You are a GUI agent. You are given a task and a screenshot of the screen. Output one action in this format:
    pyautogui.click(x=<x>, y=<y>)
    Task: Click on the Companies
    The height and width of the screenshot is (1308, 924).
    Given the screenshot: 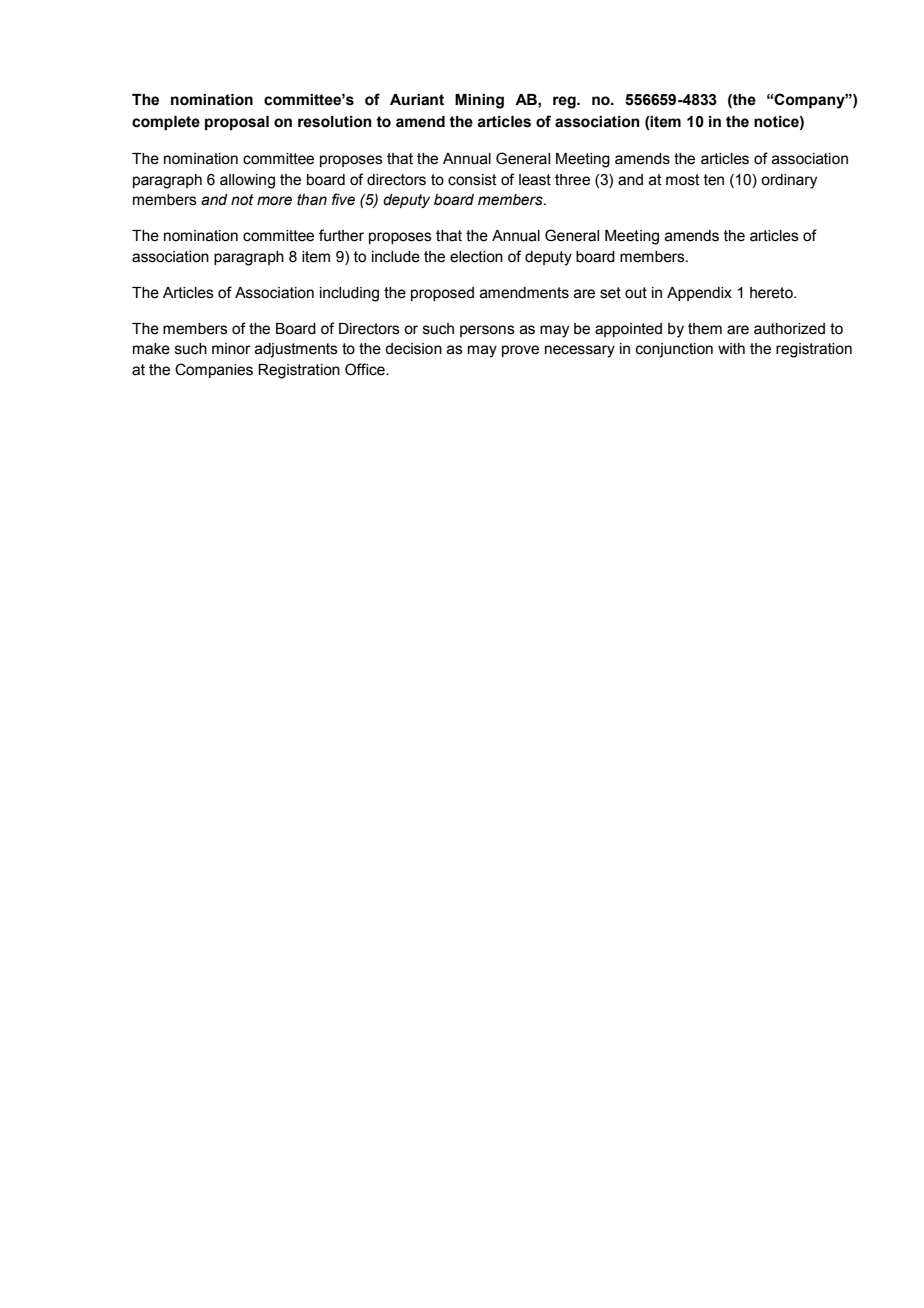 What is the action you would take?
    pyautogui.click(x=214, y=370)
